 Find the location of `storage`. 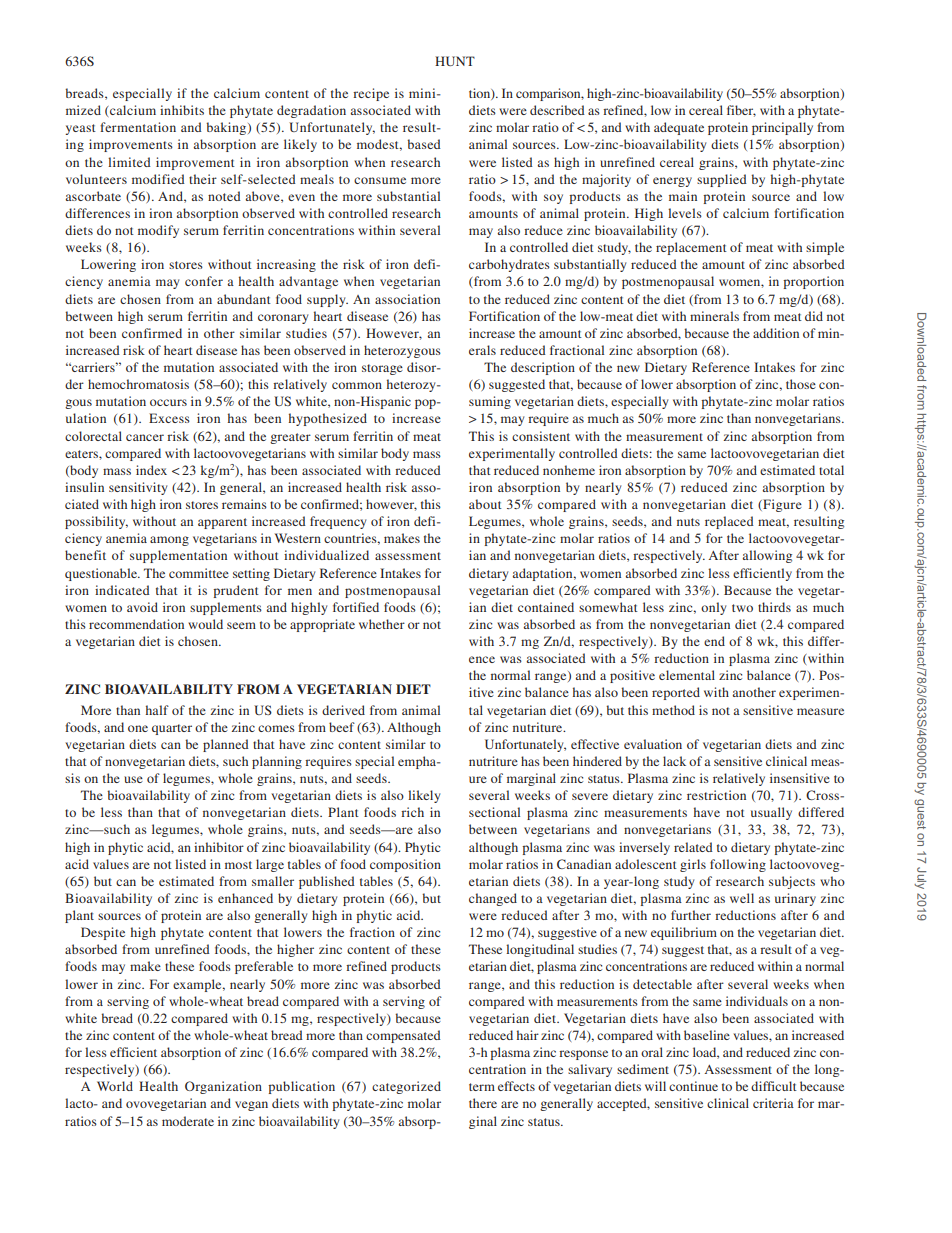

storage is located at coordinates (382, 369).
